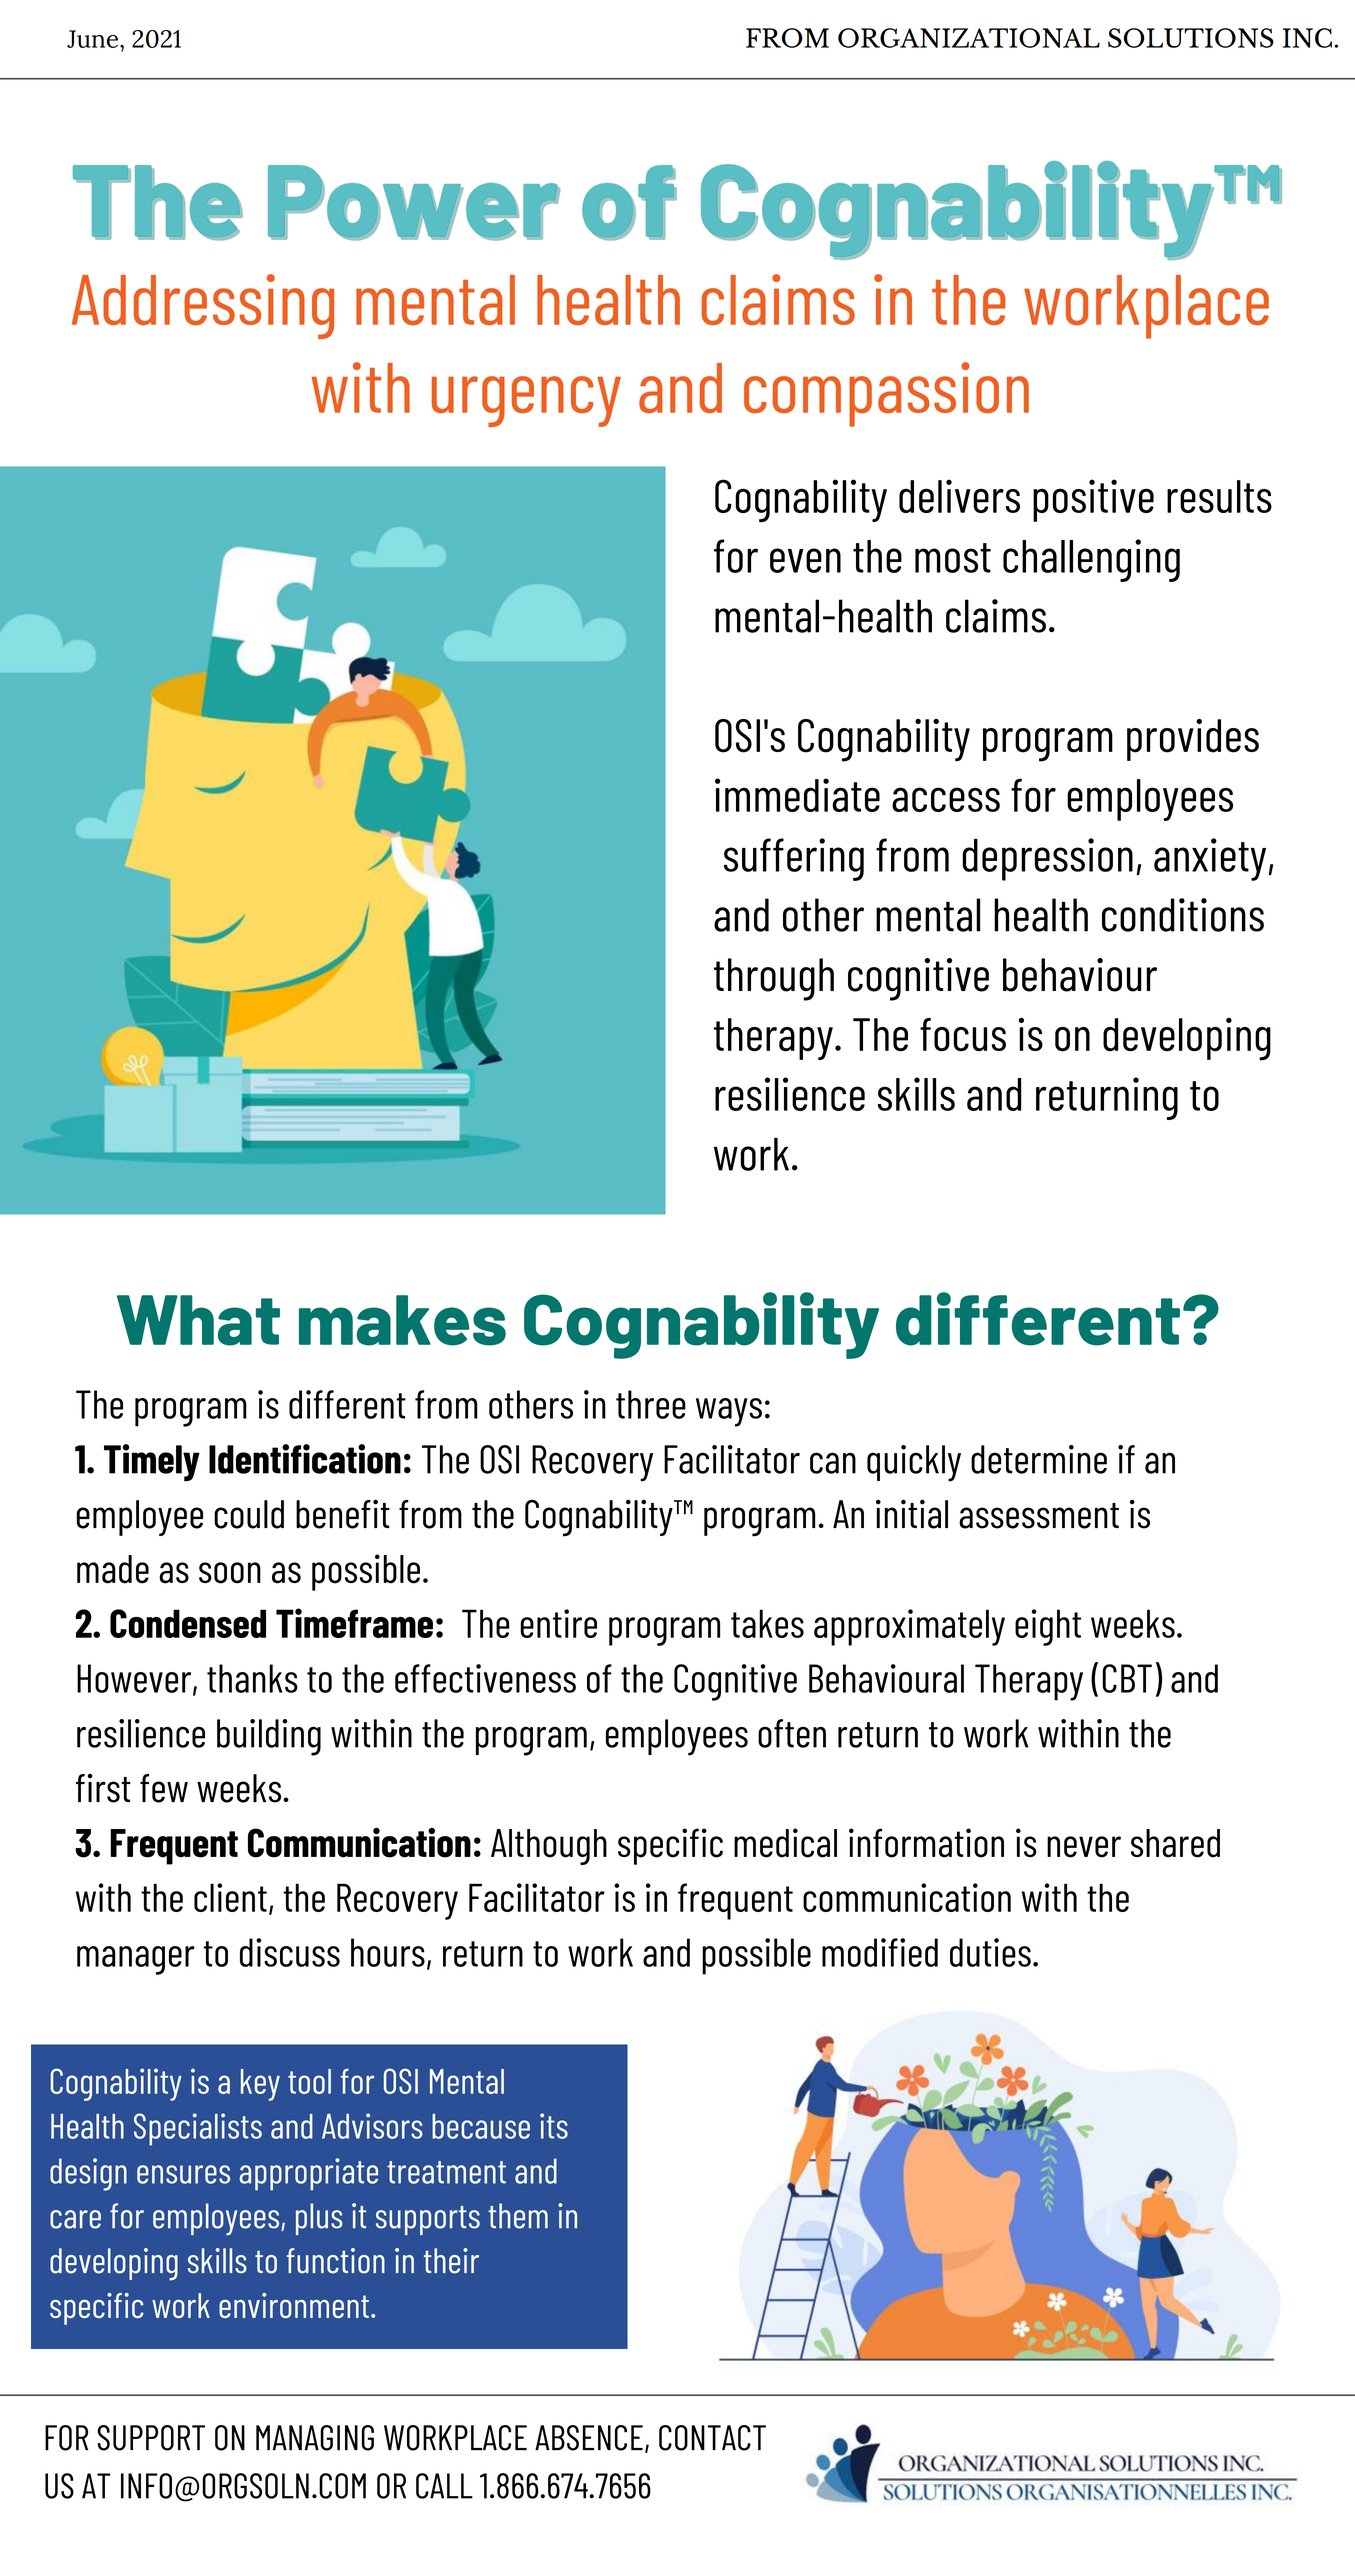  What do you see at coordinates (969, 38) in the image?
I see `ORGANIZATIONAL` at bounding box center [969, 38].
